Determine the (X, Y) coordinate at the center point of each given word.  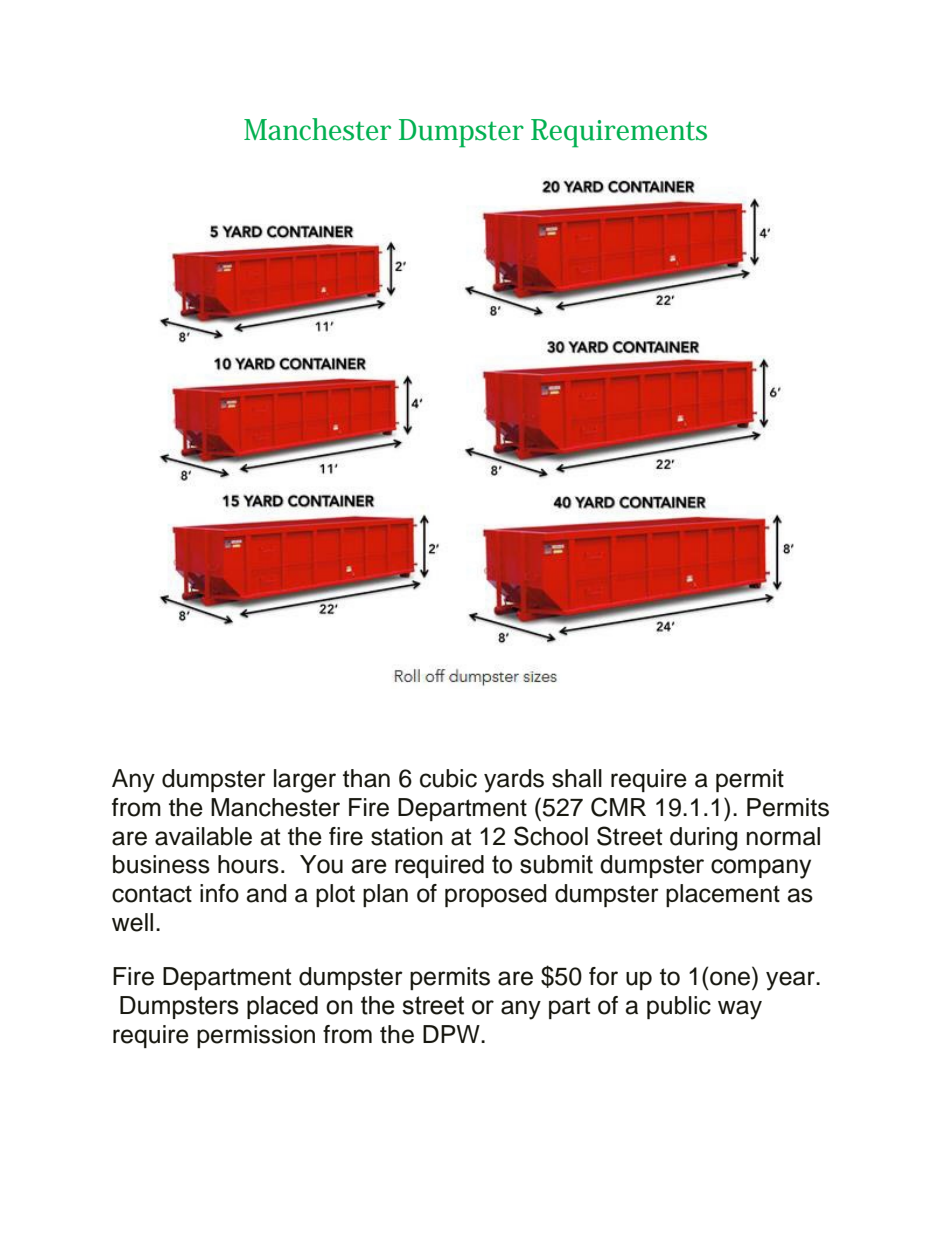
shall (577, 778)
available (203, 836)
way (740, 1010)
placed (282, 1007)
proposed (496, 895)
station (407, 836)
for (603, 976)
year (791, 981)
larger (305, 781)
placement (723, 895)
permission (256, 1036)
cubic (448, 778)
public (679, 1007)
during (704, 839)
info (219, 893)
